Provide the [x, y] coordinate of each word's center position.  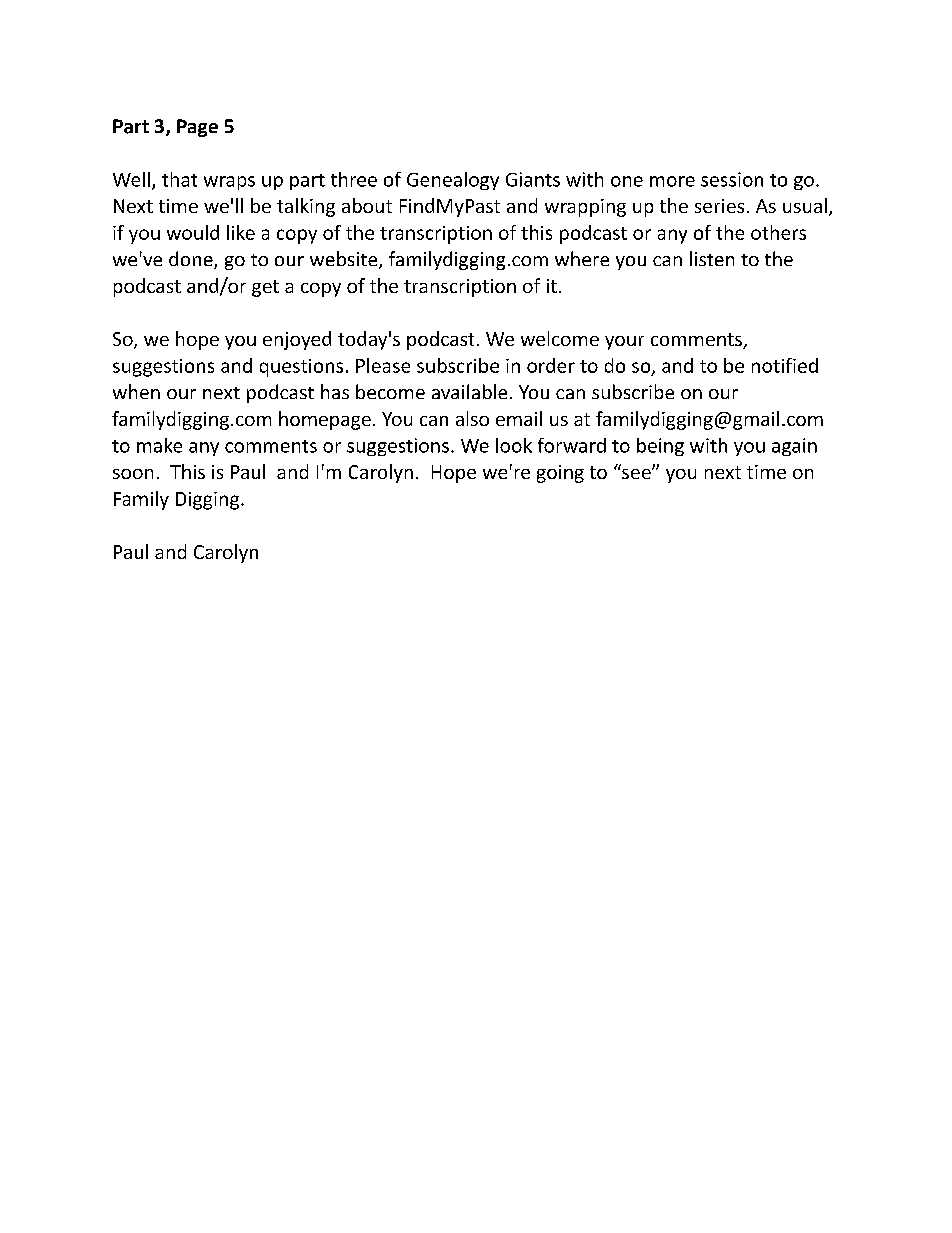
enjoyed [297, 340]
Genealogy [453, 181]
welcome [560, 338]
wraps [229, 183]
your [624, 343]
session [732, 179]
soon [133, 474]
